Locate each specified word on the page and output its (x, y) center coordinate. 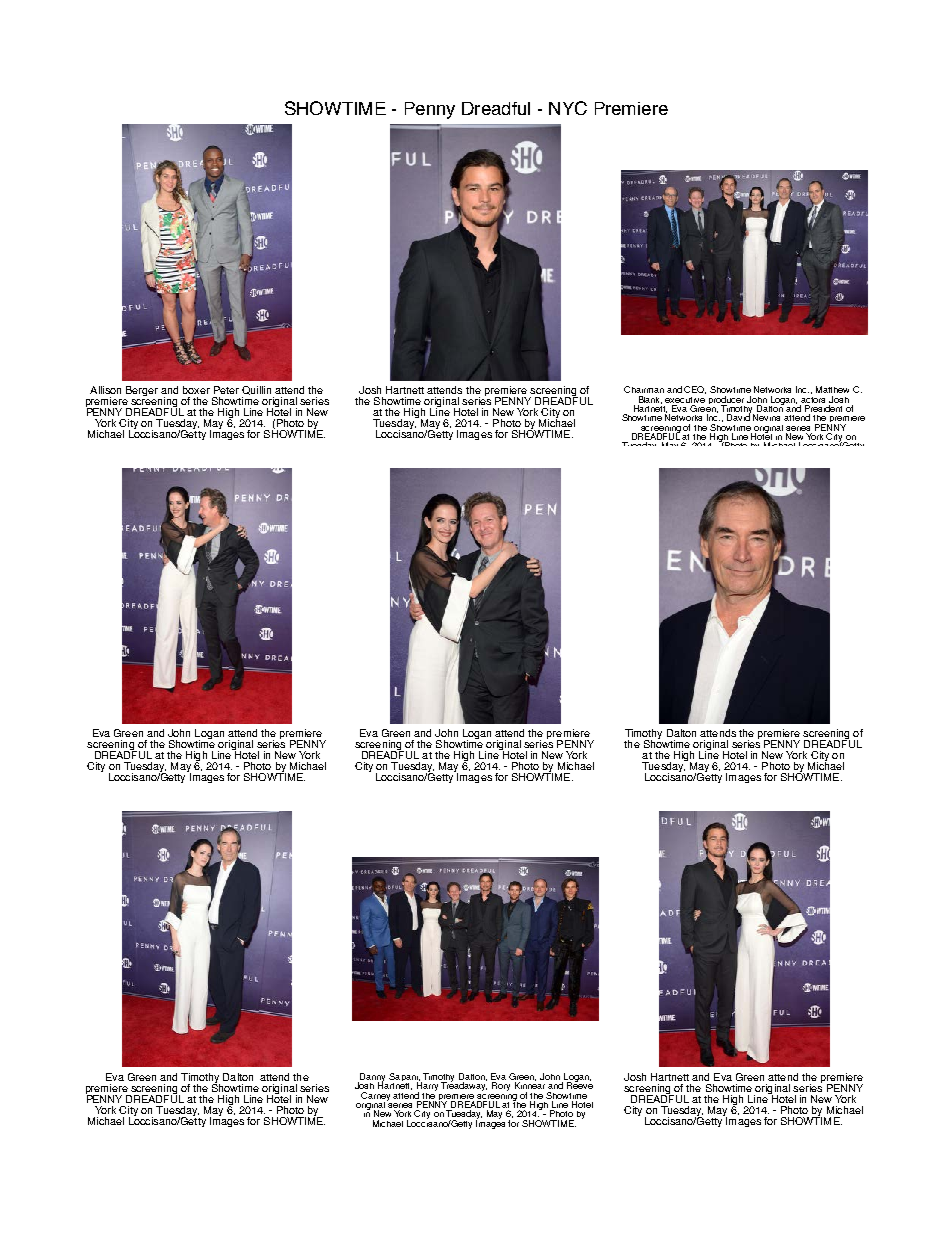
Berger (142, 391)
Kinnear (530, 1084)
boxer (196, 390)
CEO (695, 390)
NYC (568, 108)
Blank (650, 400)
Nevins (766, 417)
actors (813, 400)
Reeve (580, 1084)
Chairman (644, 389)
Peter (226, 390)
